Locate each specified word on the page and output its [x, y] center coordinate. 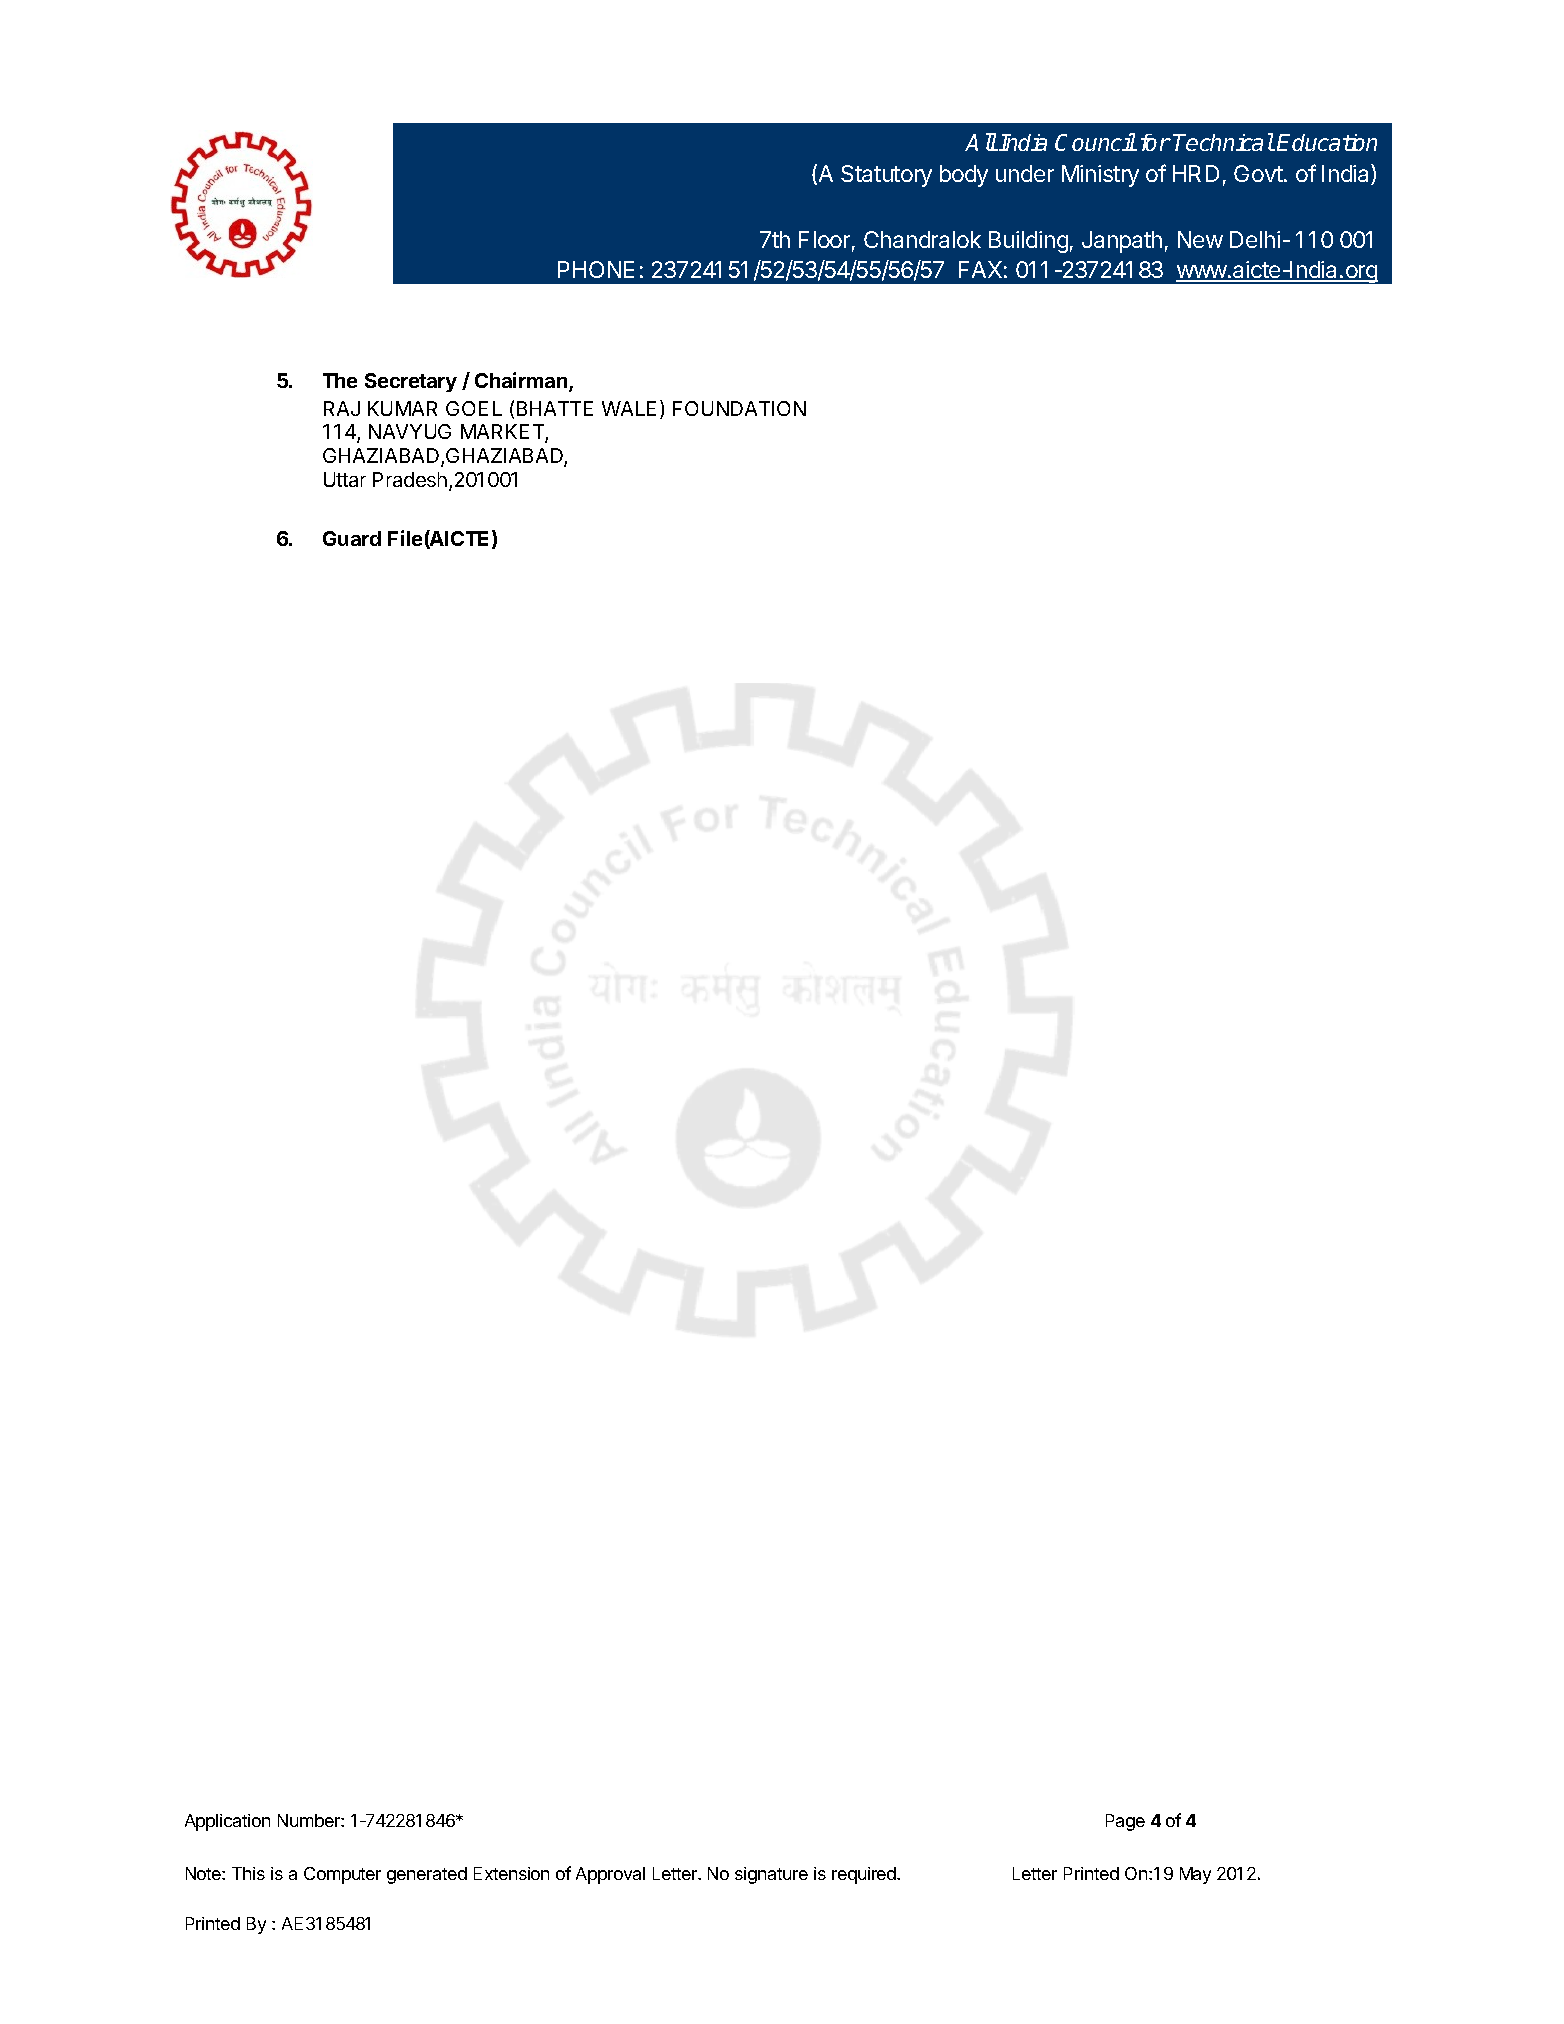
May [1195, 1875]
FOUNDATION [739, 408]
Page [1125, 1822]
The [340, 380]
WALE [629, 408]
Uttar [345, 479]
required [865, 1875]
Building [1028, 242]
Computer [342, 1875]
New [1200, 239]
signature [771, 1875]
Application [227, 1822]
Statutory [886, 176]
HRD [1196, 173]
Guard [352, 538]
